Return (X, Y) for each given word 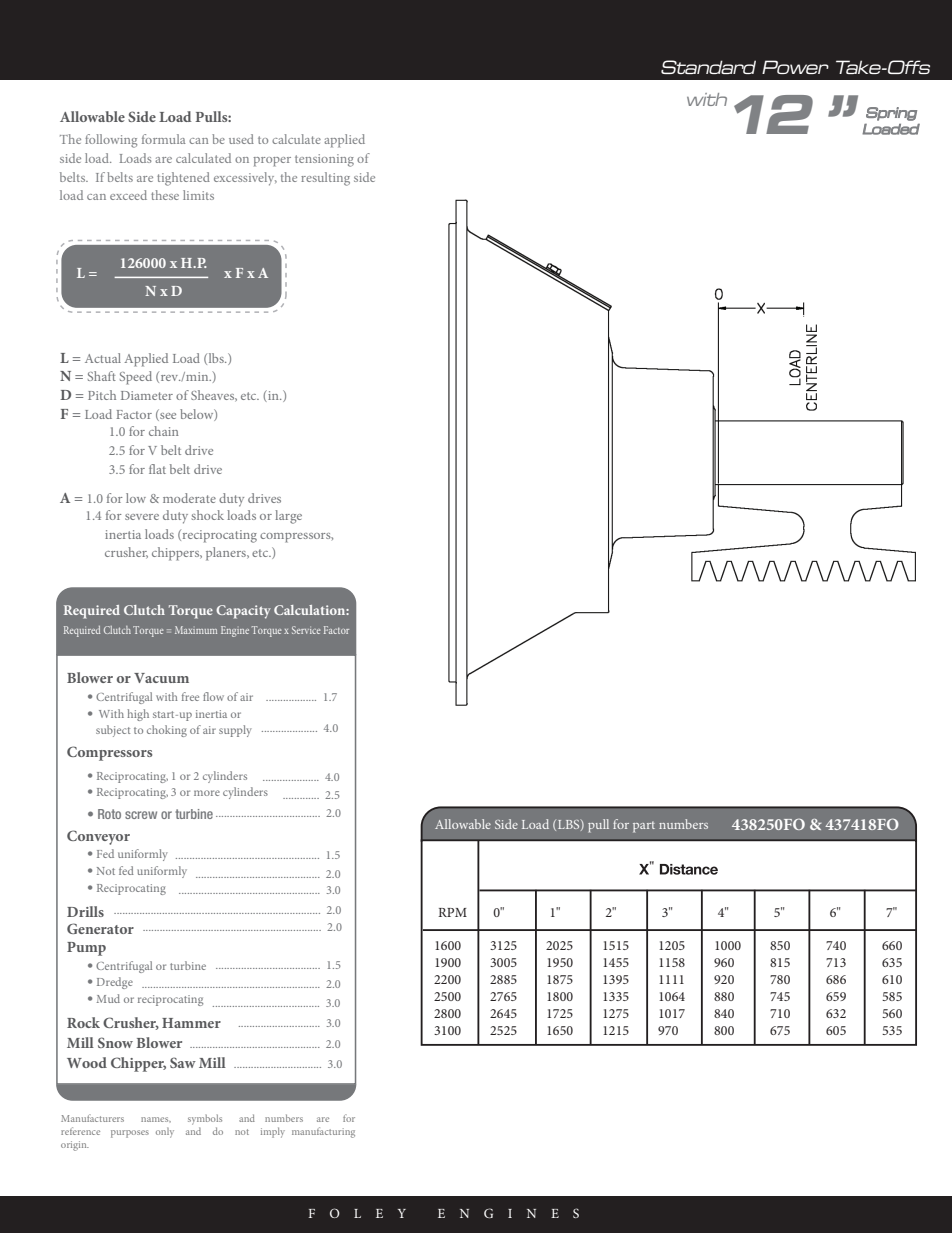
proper (272, 162)
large (288, 517)
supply (235, 731)
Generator (100, 928)
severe (142, 517)
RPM (452, 912)
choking (167, 731)
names (156, 1119)
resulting (325, 179)
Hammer (191, 1023)
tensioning (324, 160)
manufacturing (323, 1132)
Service (306, 630)
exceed (128, 195)
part (644, 827)
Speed (136, 378)
